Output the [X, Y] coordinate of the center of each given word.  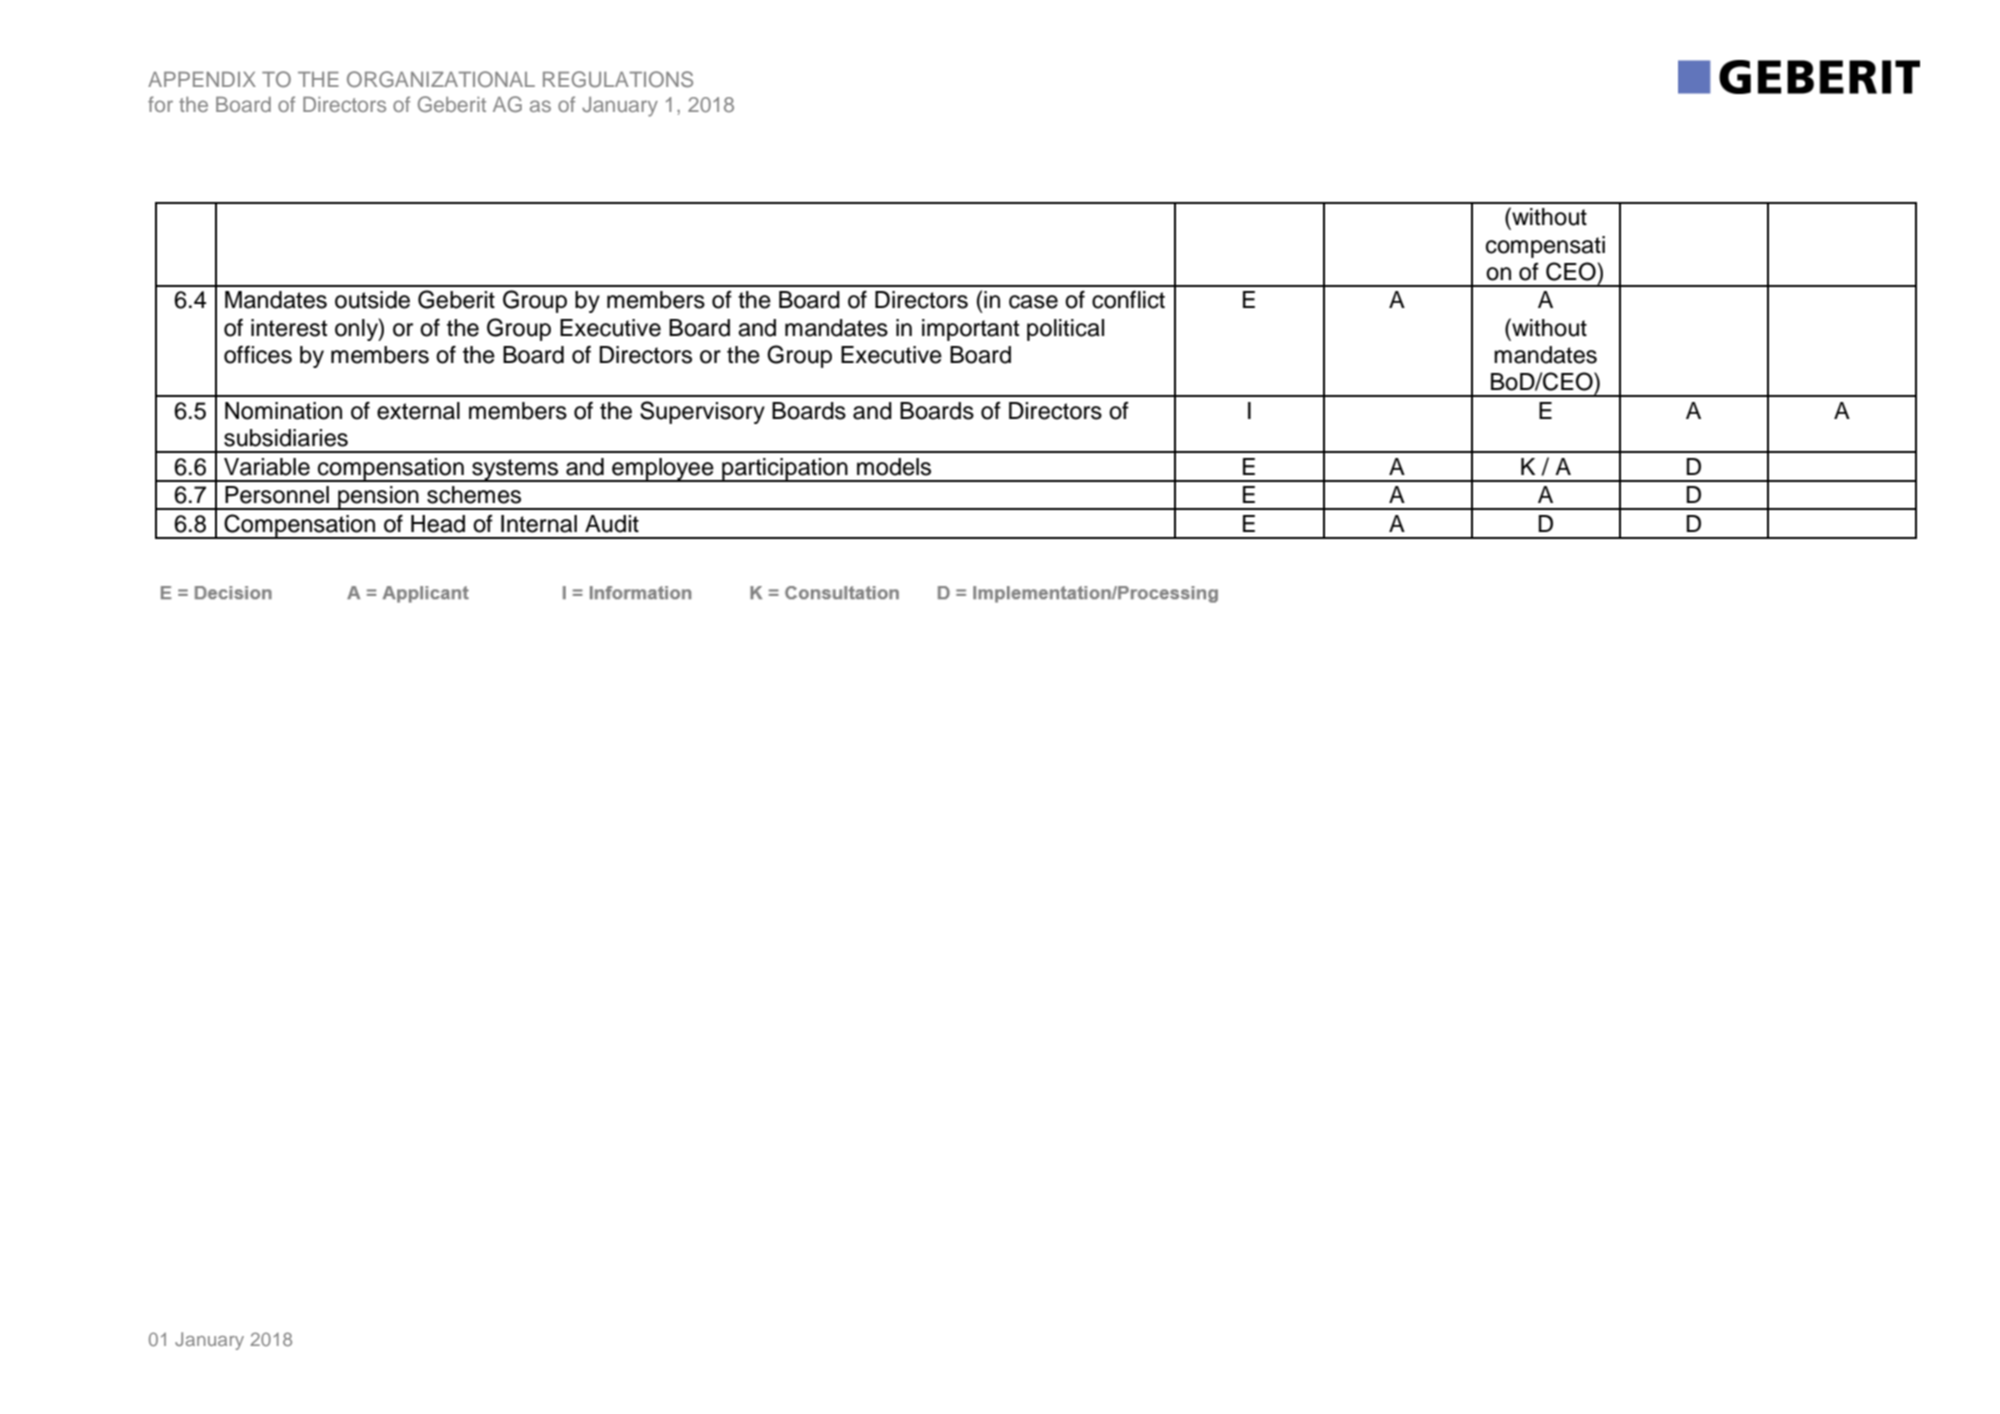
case [1033, 302]
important [971, 330]
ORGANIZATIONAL [441, 79]
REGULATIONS [618, 79]
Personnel [277, 495]
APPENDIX [202, 79]
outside [372, 300]
